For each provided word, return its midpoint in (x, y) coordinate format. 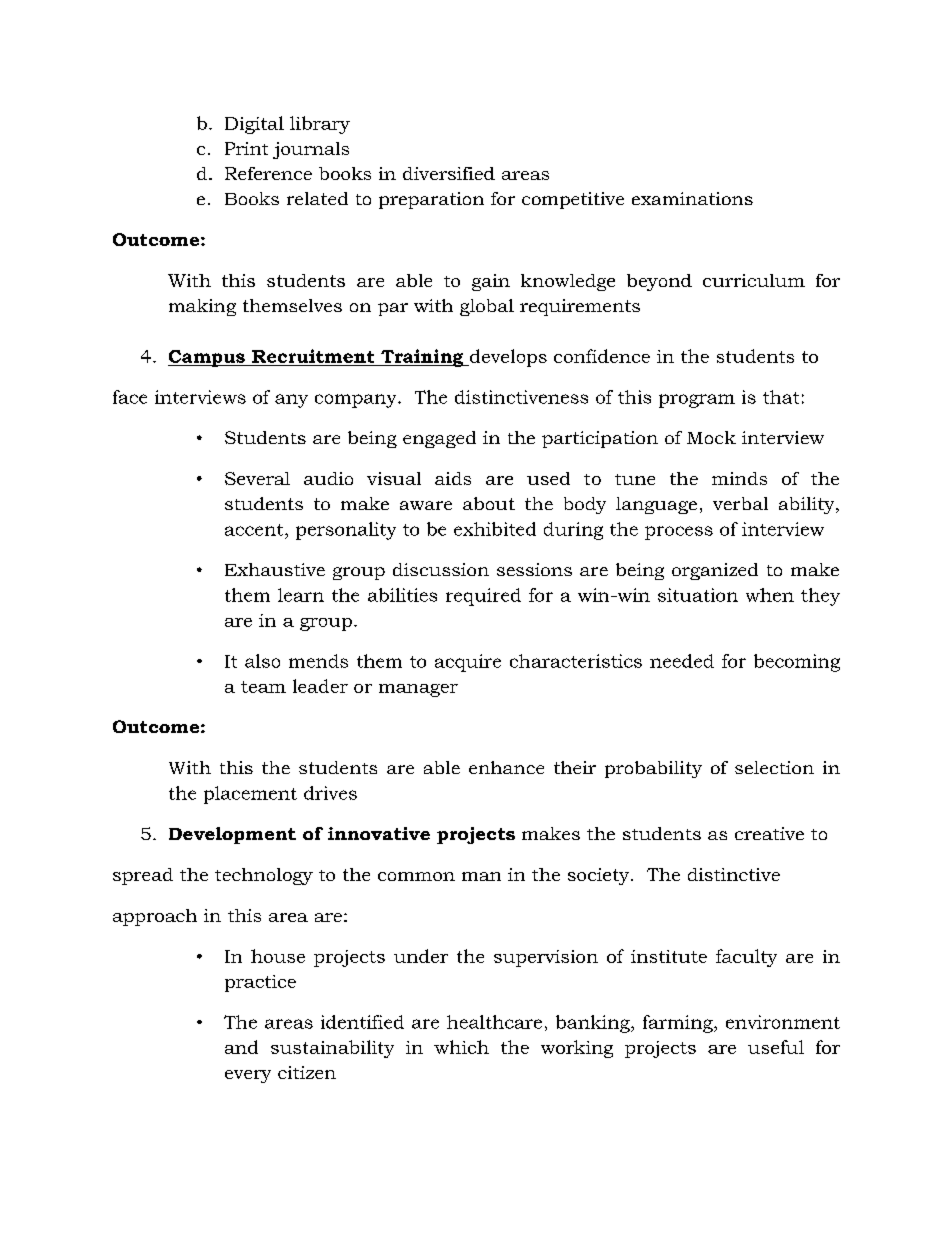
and (241, 1047)
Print (246, 148)
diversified (449, 173)
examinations (692, 198)
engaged (439, 439)
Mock (711, 437)
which (461, 1047)
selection (774, 767)
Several (257, 478)
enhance (506, 767)
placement (250, 795)
